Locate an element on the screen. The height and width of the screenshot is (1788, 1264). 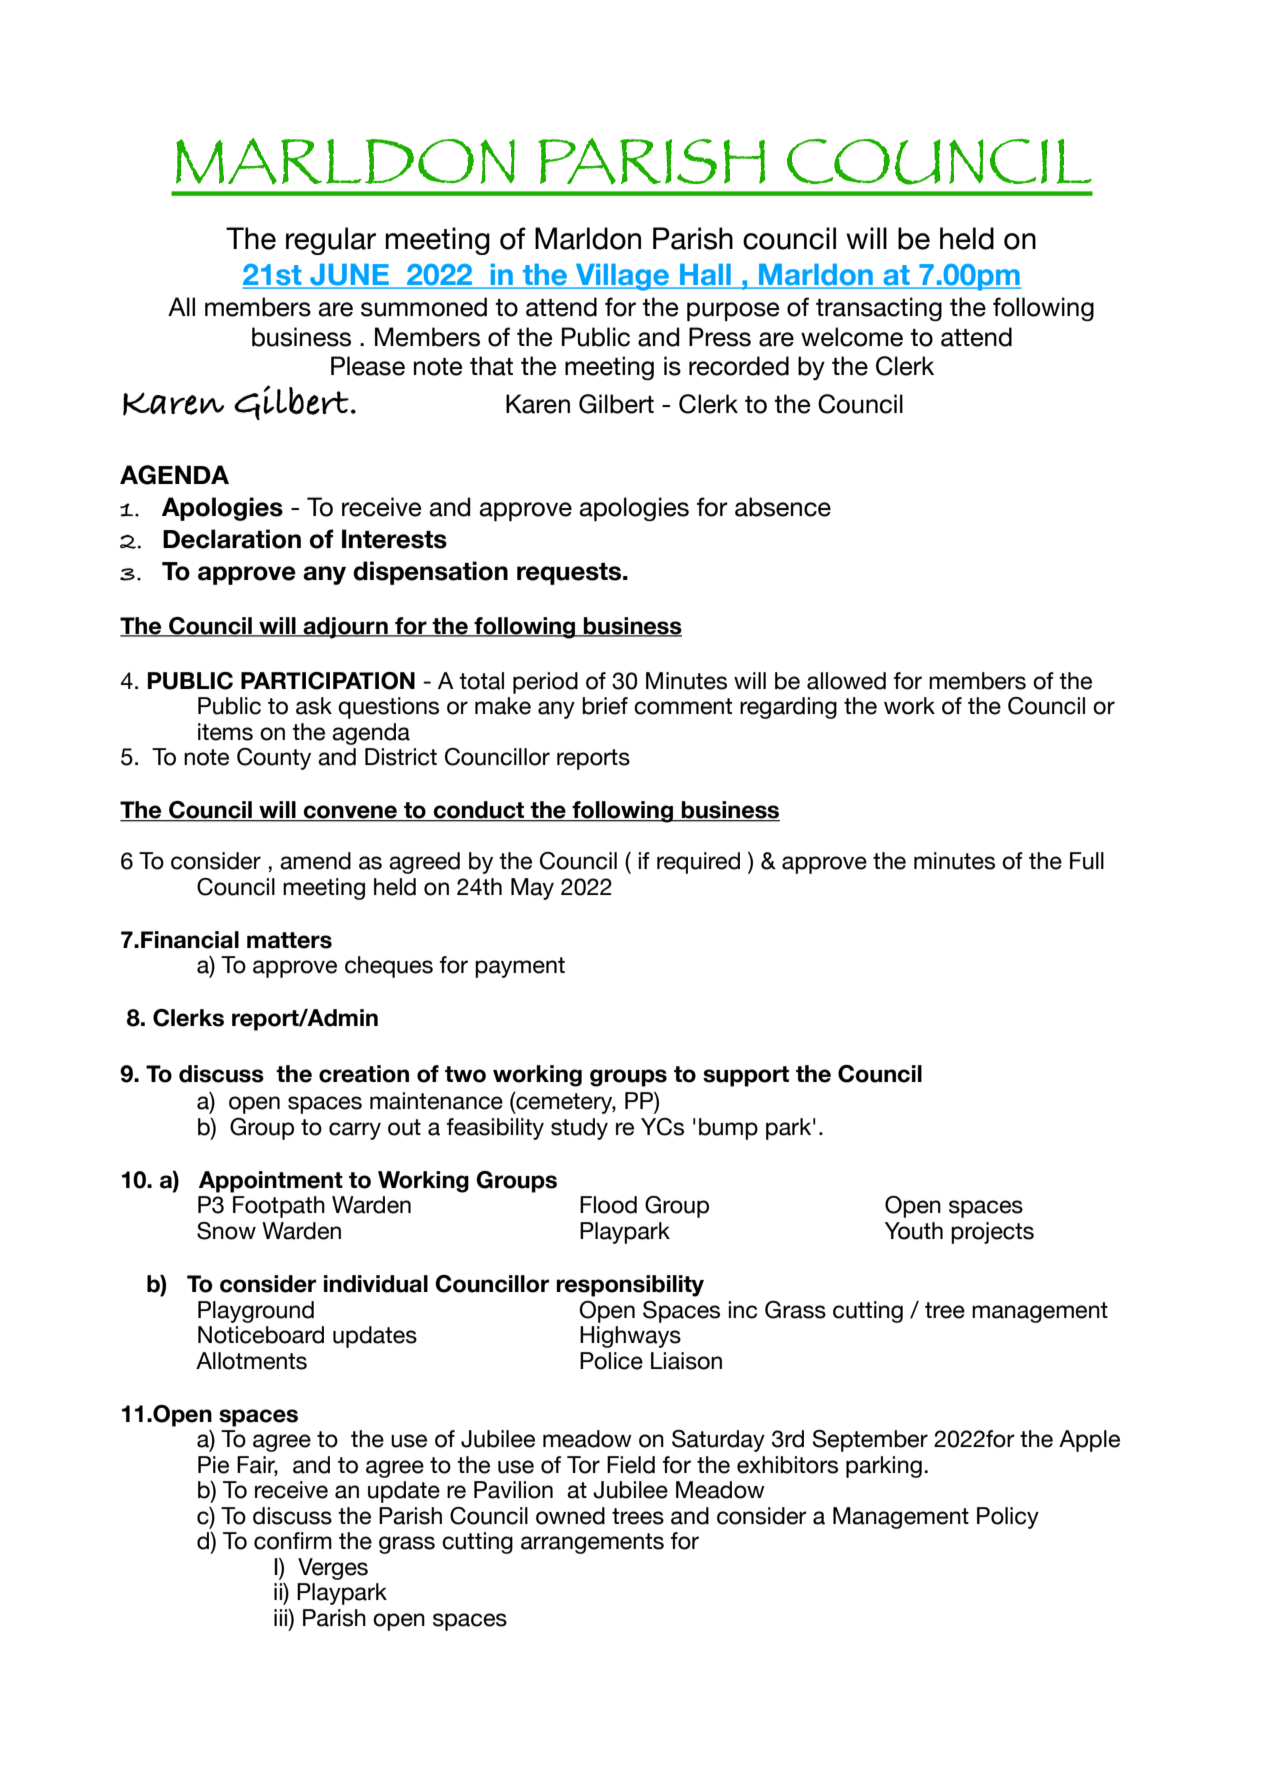
required is located at coordinates (698, 863).
